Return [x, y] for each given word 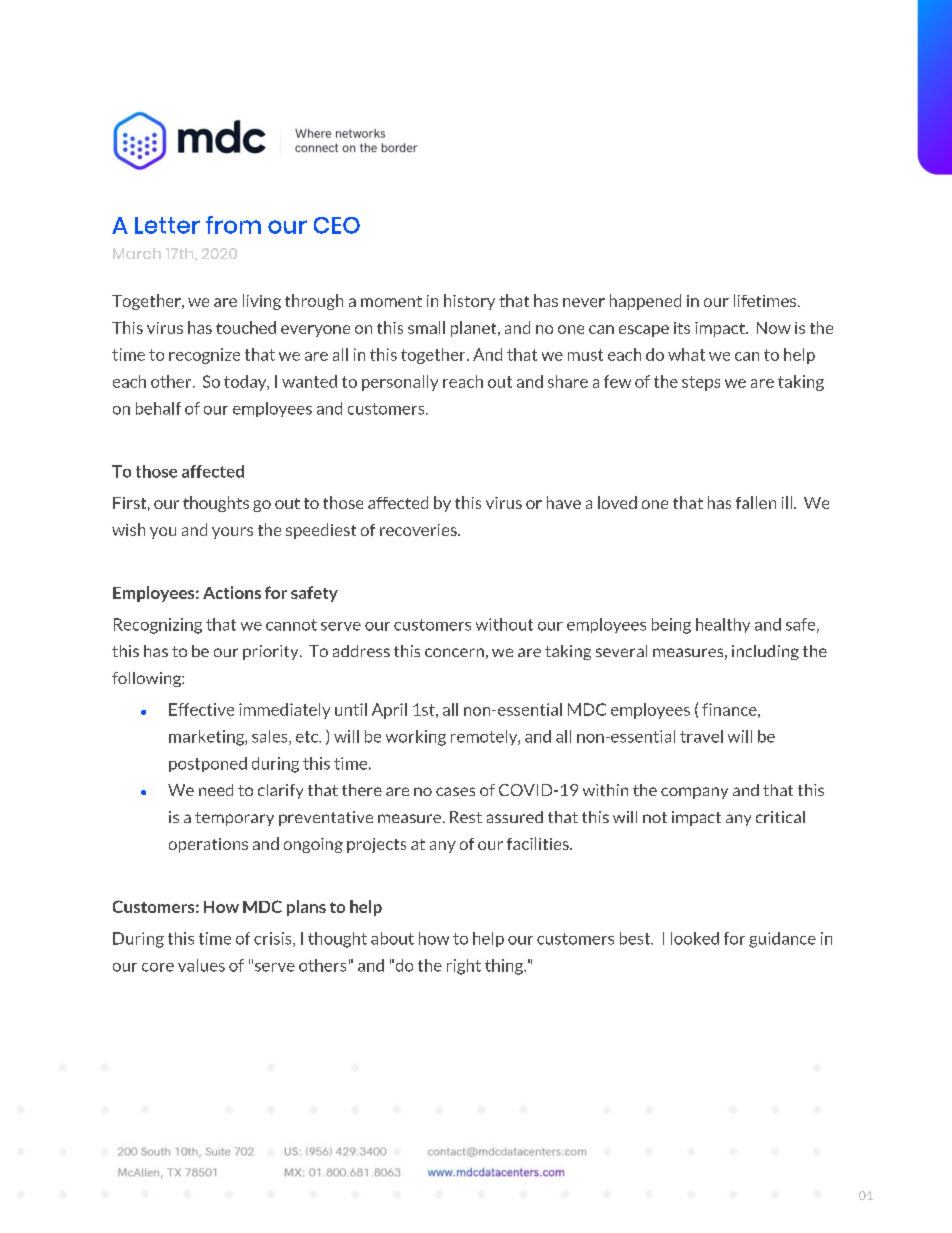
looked [695, 938]
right [464, 967]
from [233, 225]
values [201, 965]
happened [645, 302]
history [469, 302]
